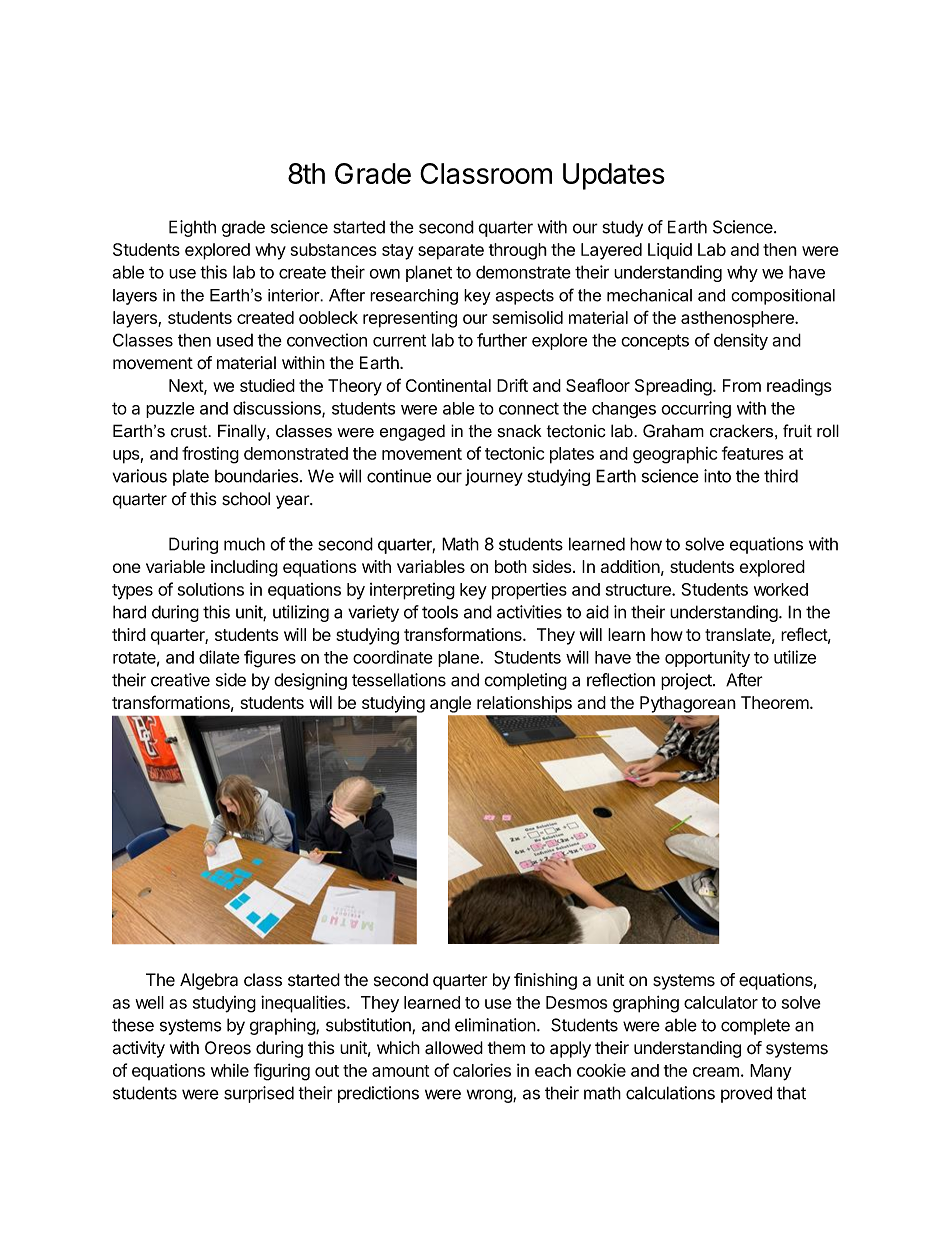 The width and height of the screenshot is (952, 1233). Describe the element at coordinates (519, 431) in the screenshot. I see `snack` at that location.
